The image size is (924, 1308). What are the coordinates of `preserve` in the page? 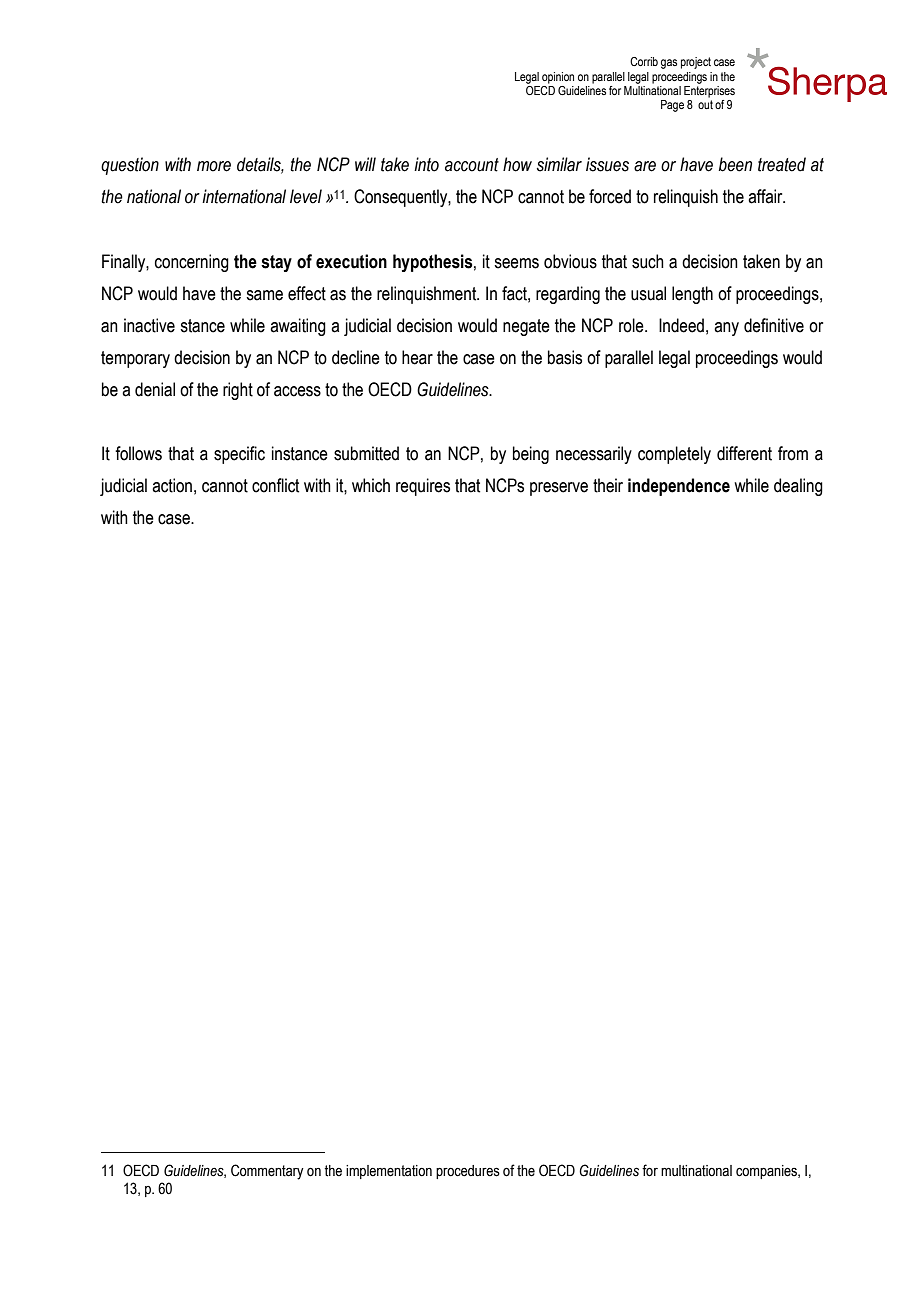 It's located at (559, 489).
